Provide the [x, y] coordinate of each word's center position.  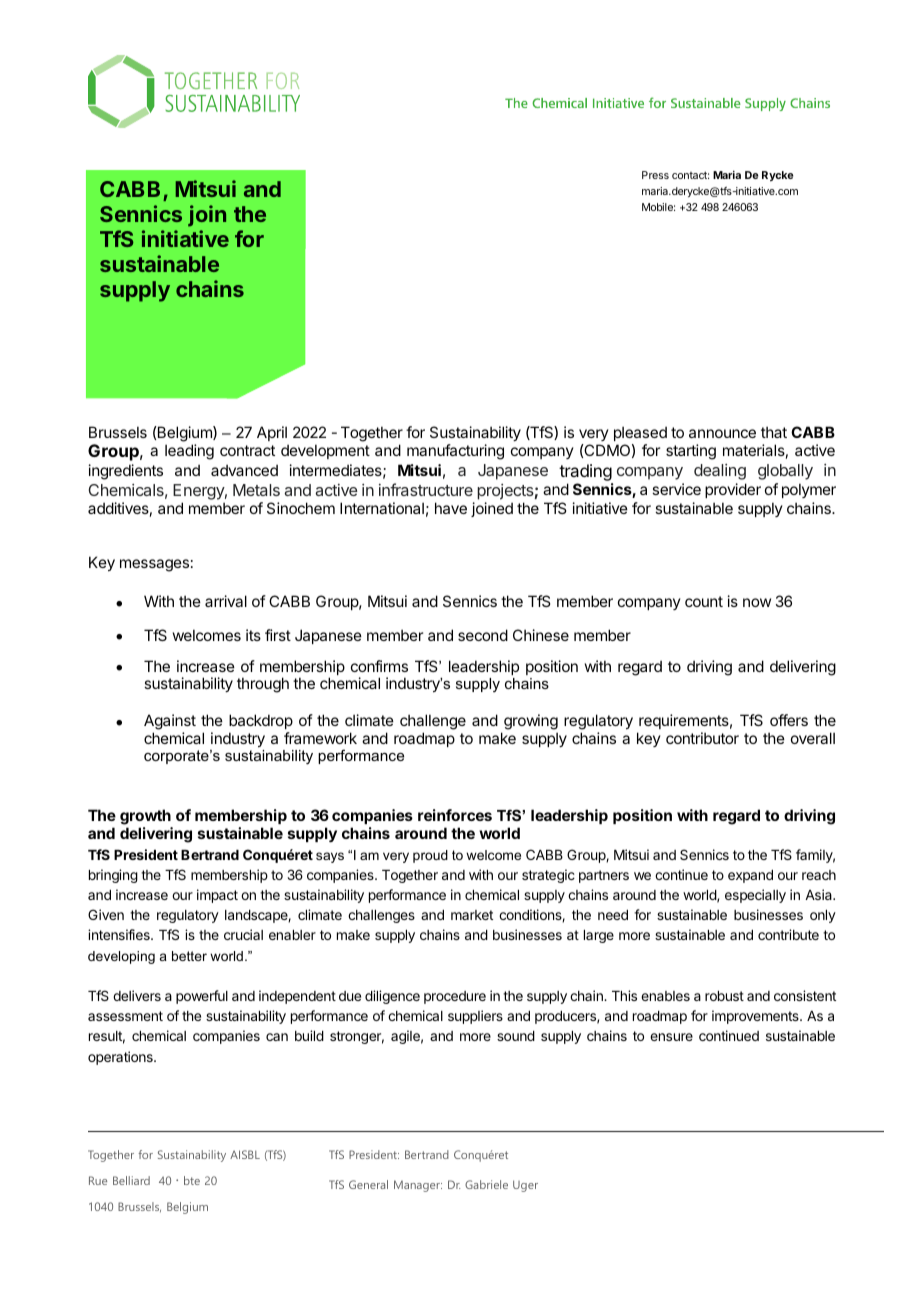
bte [192, 1180]
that [774, 432]
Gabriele [486, 1184]
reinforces [455, 815]
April [272, 433]
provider [733, 490]
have [451, 508]
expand [750, 876]
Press [655, 175]
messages [154, 565]
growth [145, 817]
